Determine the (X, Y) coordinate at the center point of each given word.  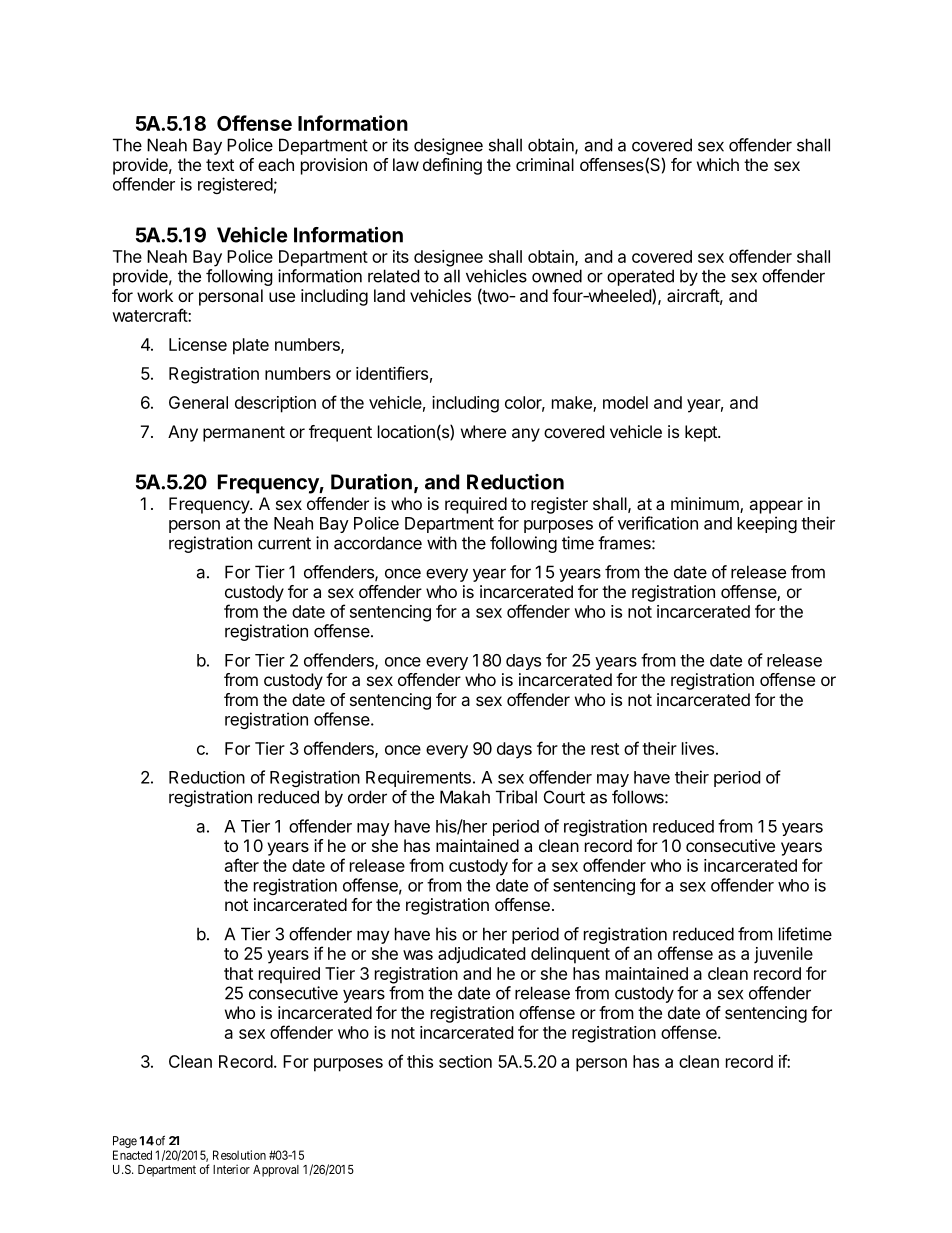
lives (698, 748)
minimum (706, 505)
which (718, 164)
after (242, 865)
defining (452, 166)
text (220, 165)
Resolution (239, 1155)
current (284, 543)
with (442, 543)
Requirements (418, 778)
